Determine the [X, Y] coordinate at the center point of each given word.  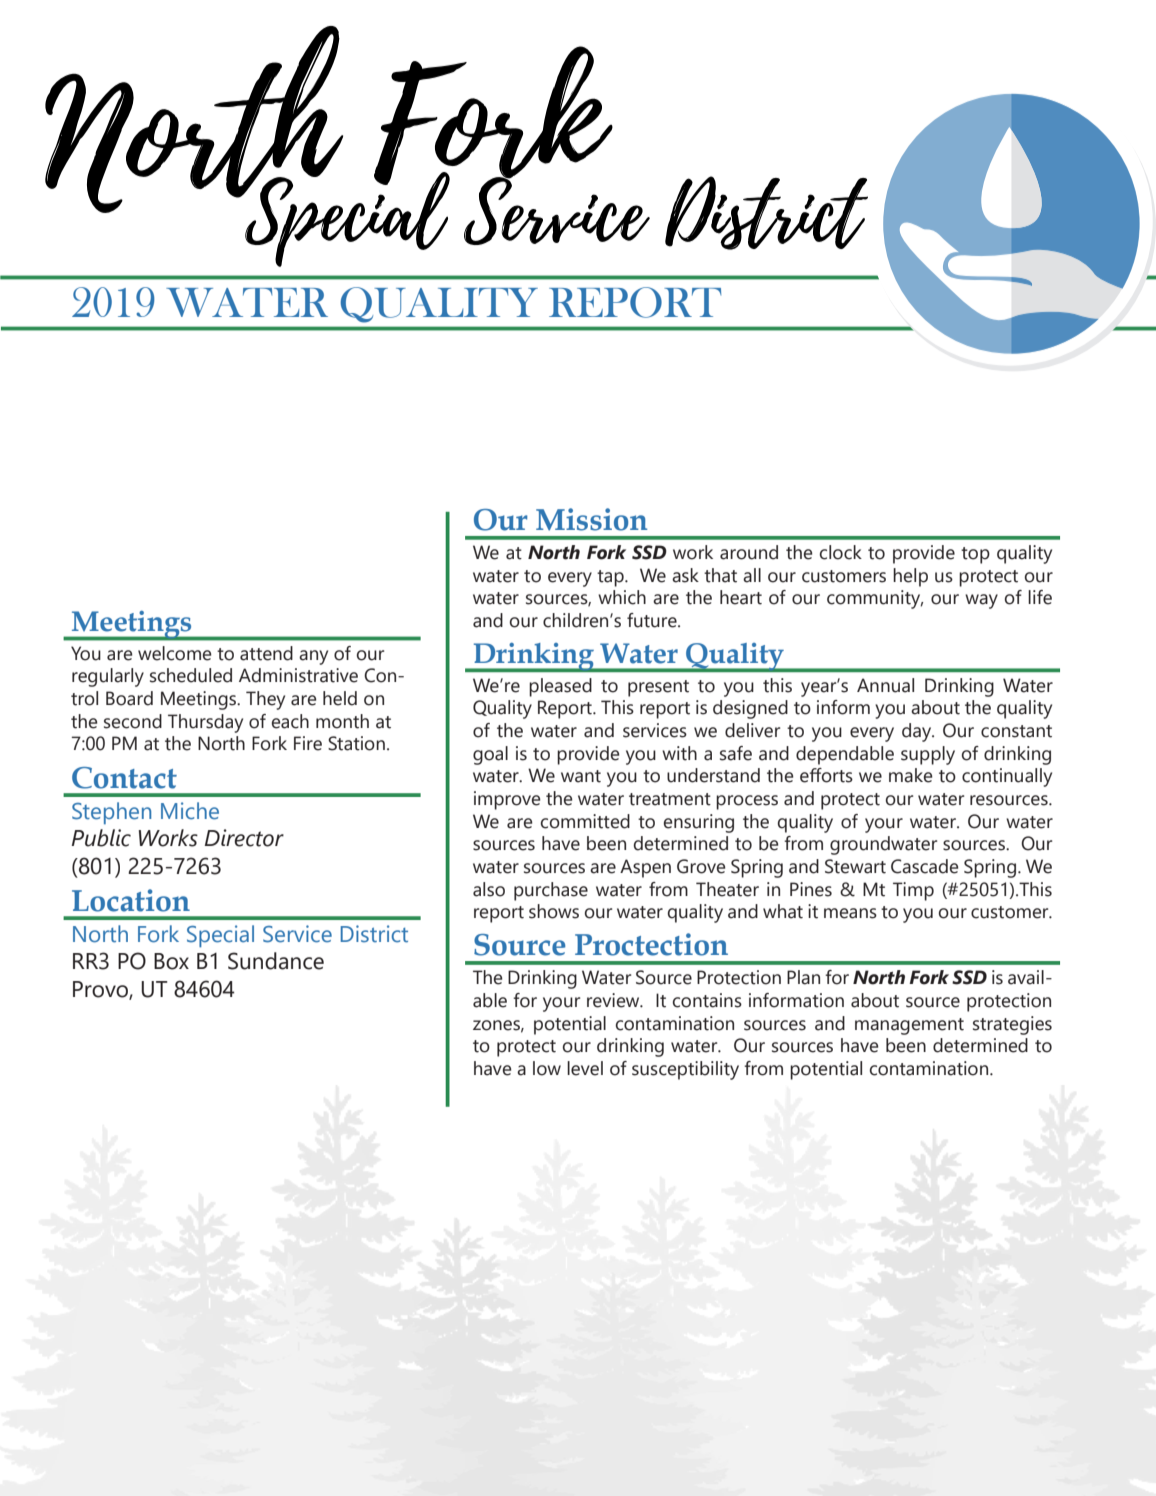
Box [171, 961]
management [909, 1026]
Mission [591, 519]
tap [611, 578]
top [975, 555]
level [585, 1068]
